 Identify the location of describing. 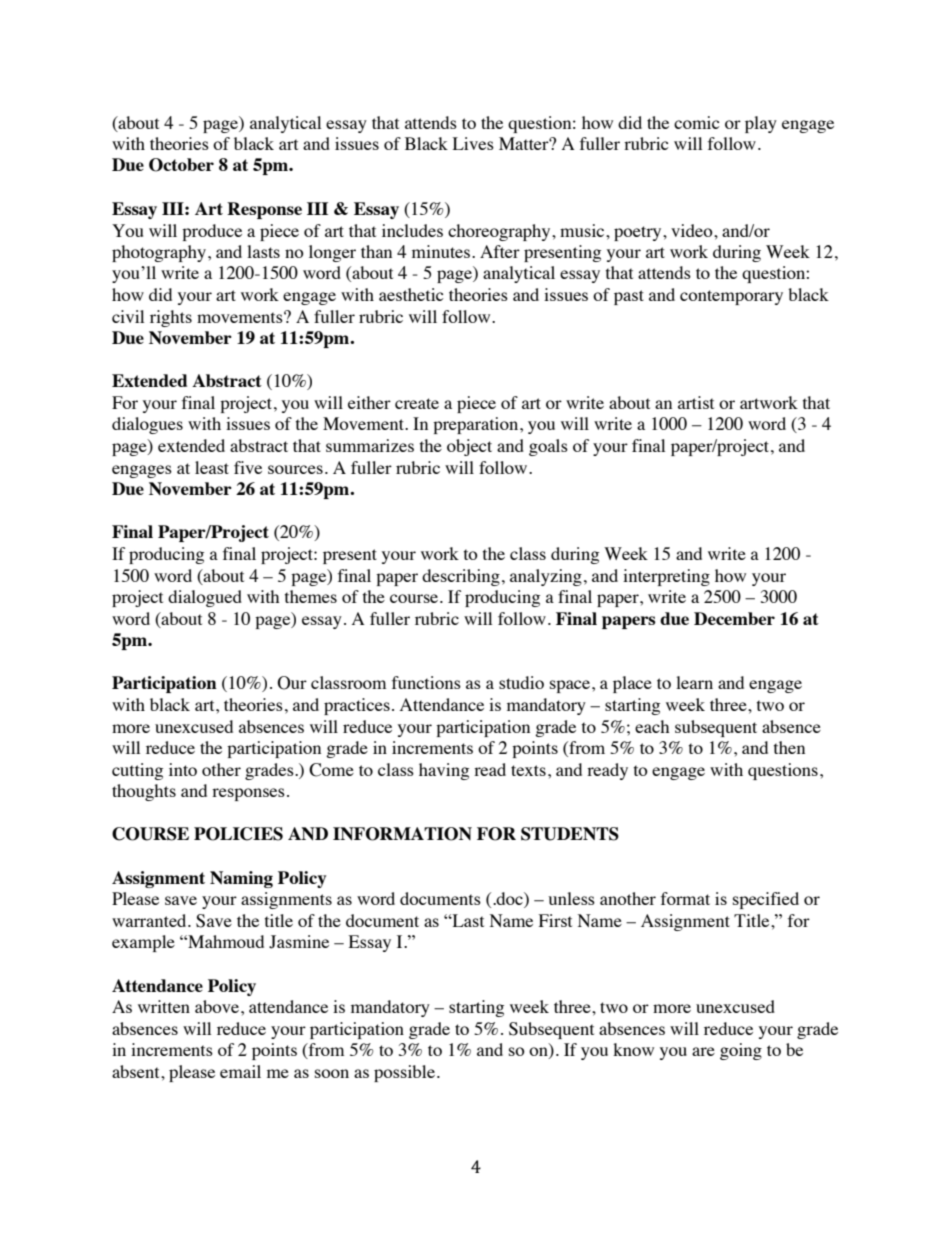
(461, 577).
